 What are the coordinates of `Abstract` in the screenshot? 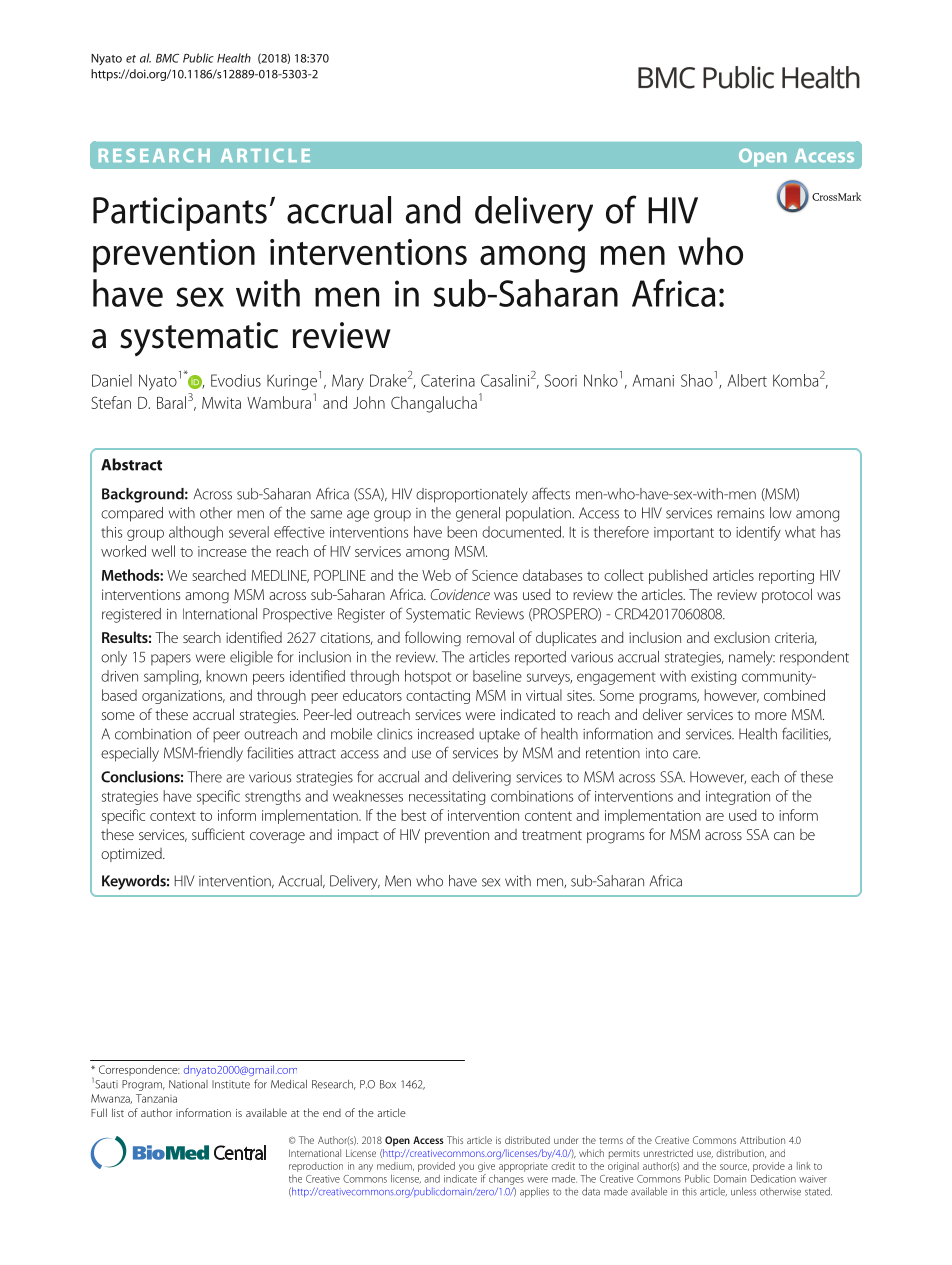 It's located at (131, 464).
